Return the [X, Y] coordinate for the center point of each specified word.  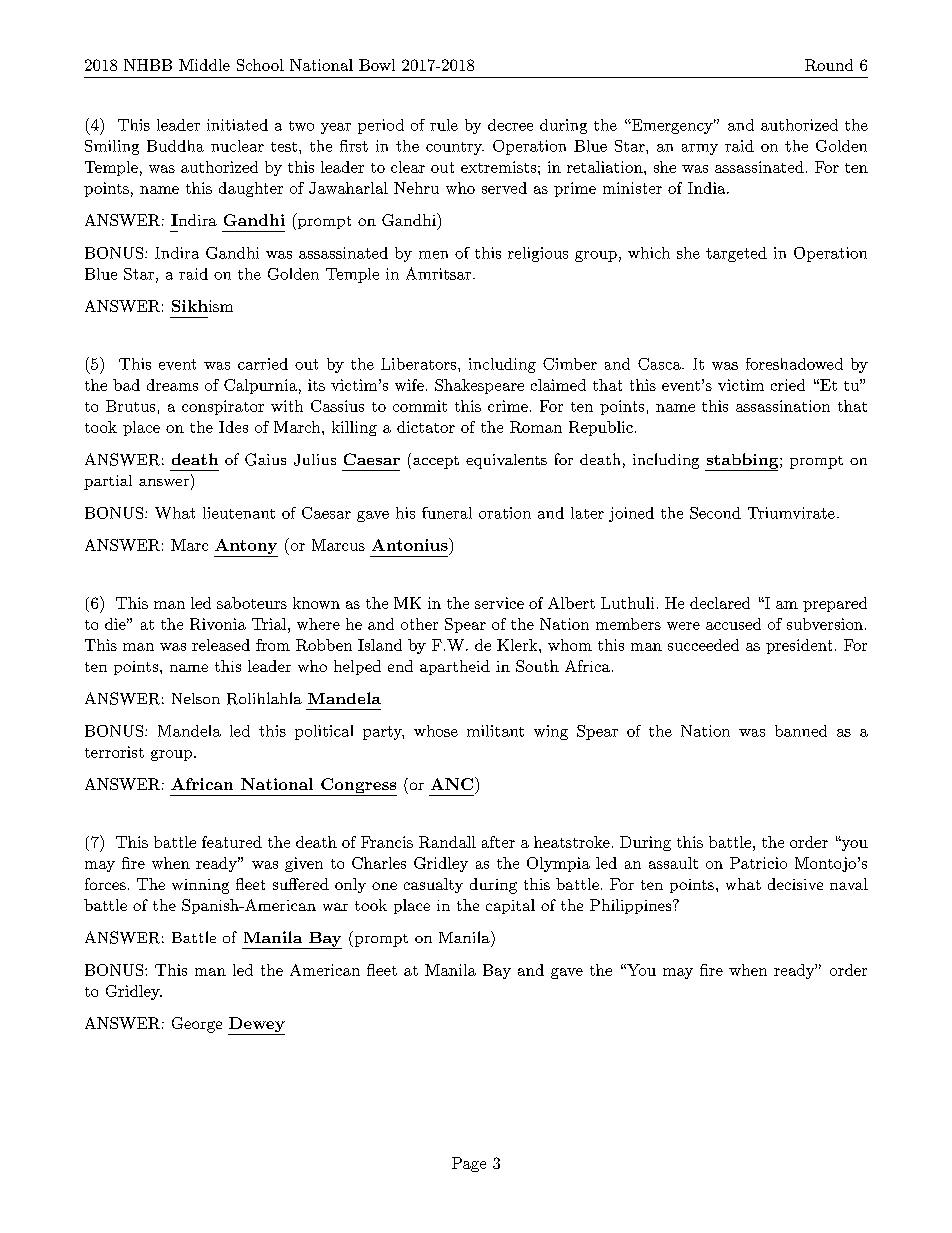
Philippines [630, 906]
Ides [233, 427]
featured [232, 842]
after [498, 842]
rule [444, 125]
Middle [204, 65]
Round [829, 65]
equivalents [506, 461]
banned [801, 731]
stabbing [743, 462]
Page [469, 1164]
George [197, 1025]
